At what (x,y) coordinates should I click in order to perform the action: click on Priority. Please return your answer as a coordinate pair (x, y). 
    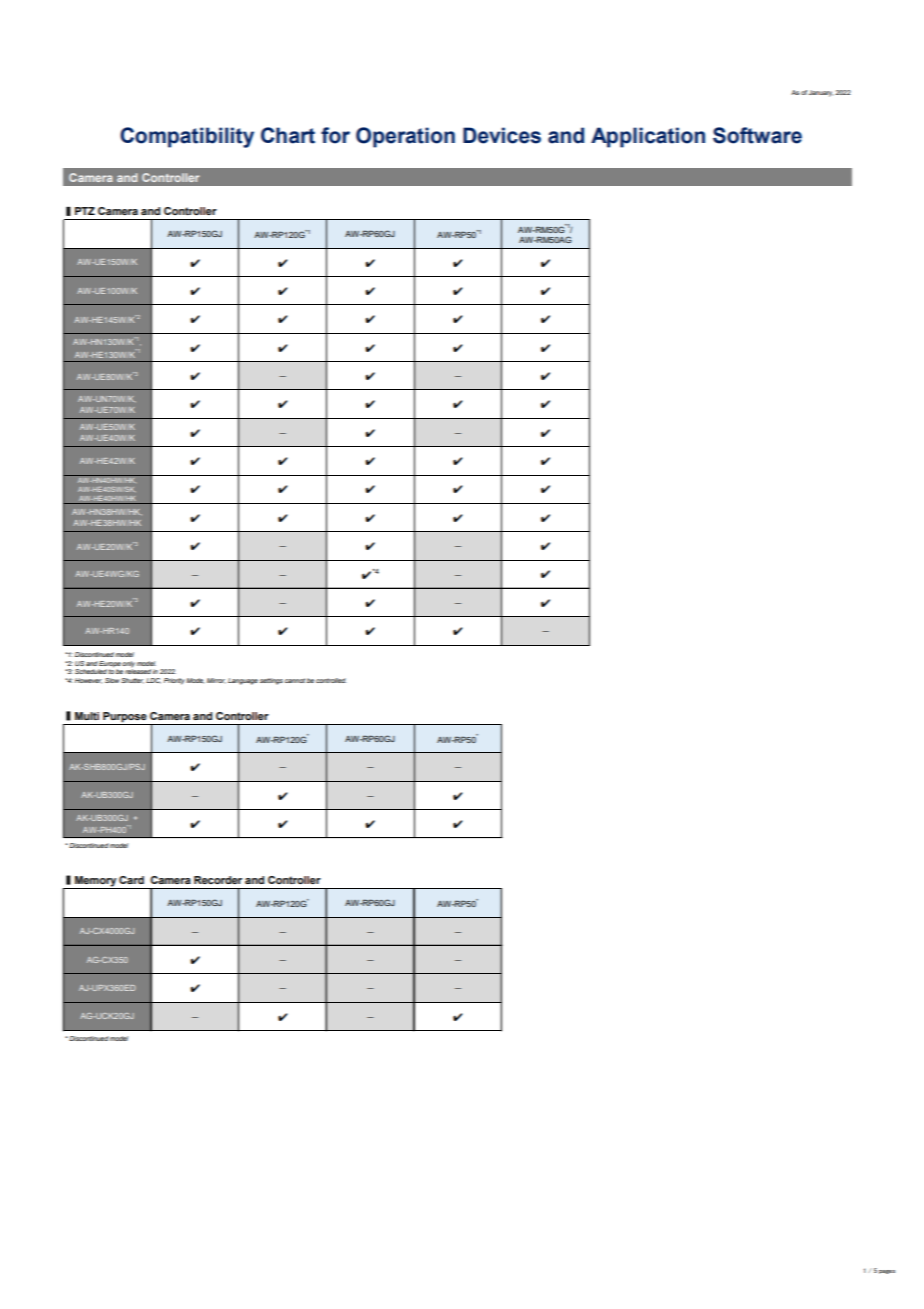
    Looking at the image, I should click on (174, 681).
